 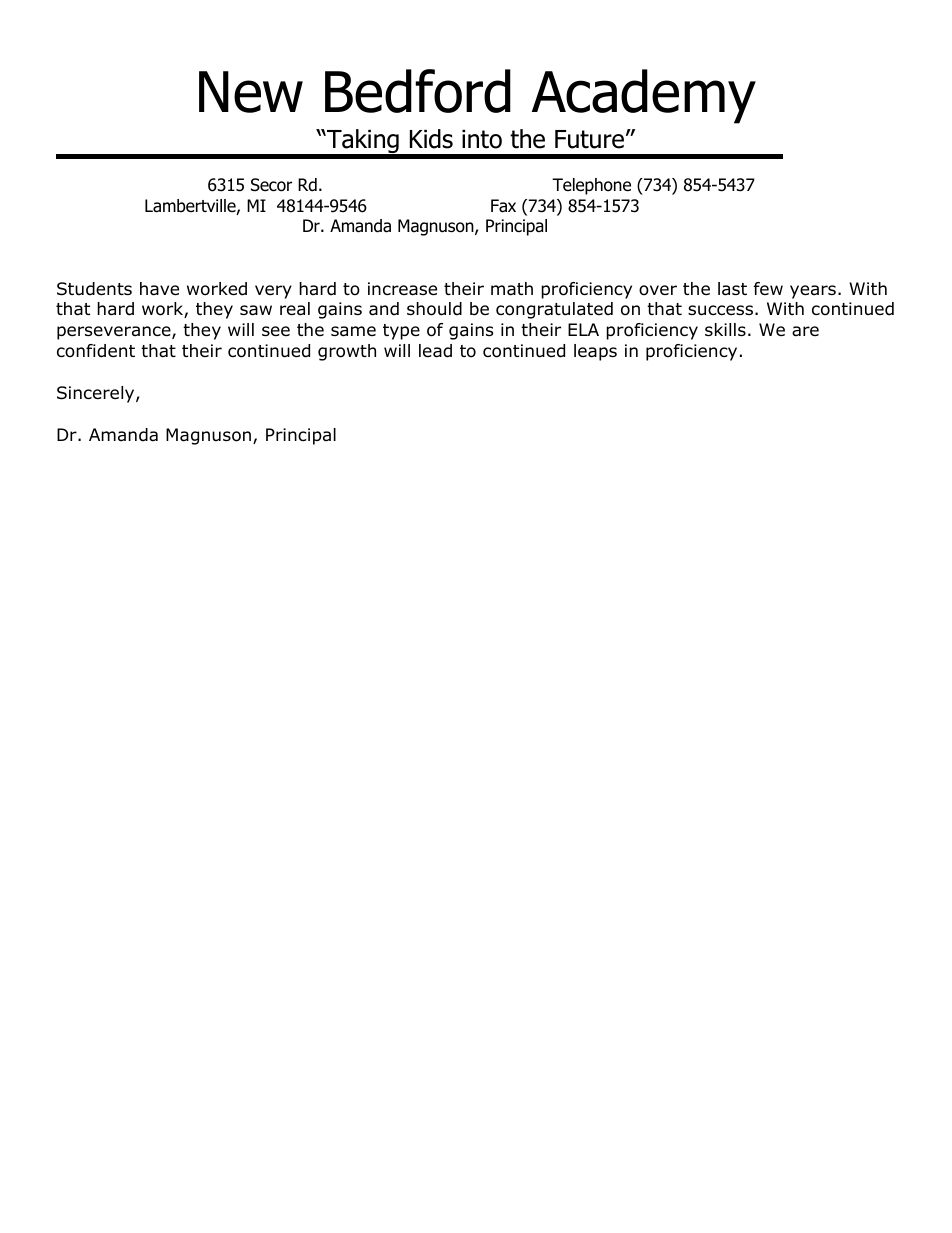 What do you see at coordinates (159, 289) in the screenshot?
I see `have` at bounding box center [159, 289].
